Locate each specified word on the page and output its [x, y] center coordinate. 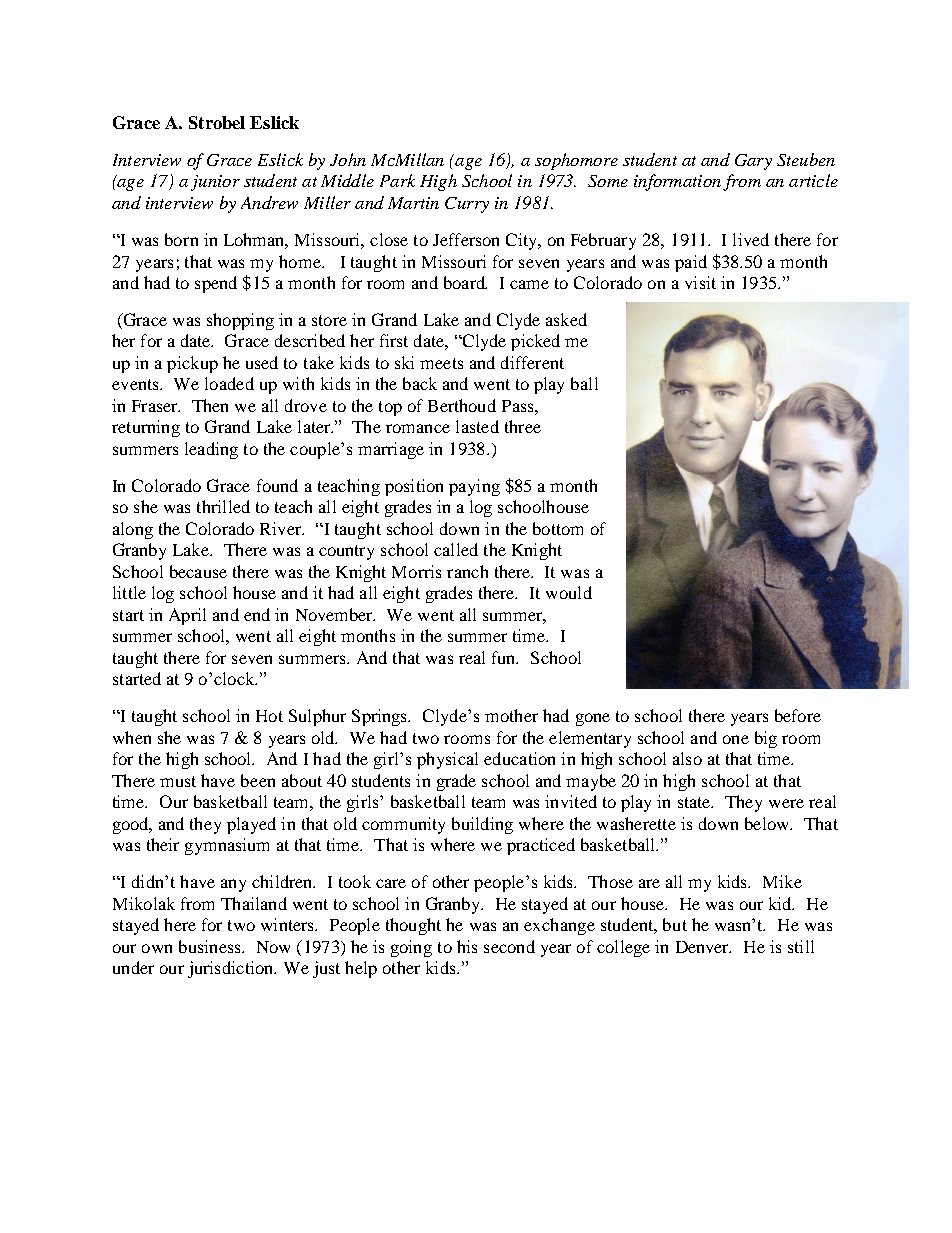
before [798, 715]
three [523, 426]
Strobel [217, 122]
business [211, 946]
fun [505, 657]
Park [397, 180]
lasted [477, 426]
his [467, 946]
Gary [753, 162]
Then [210, 405]
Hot [269, 716]
